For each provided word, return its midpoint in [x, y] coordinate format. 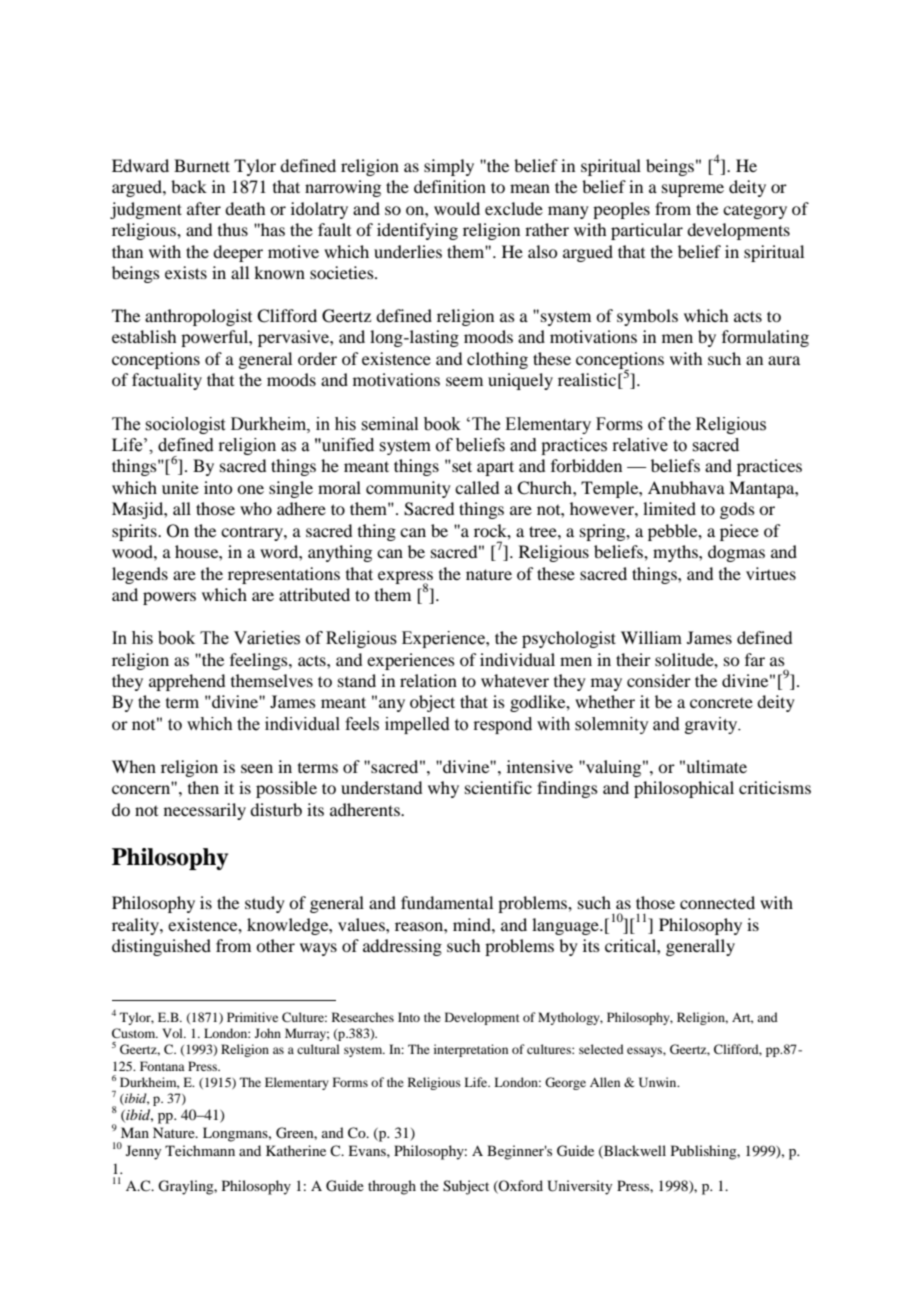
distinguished [161, 947]
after [204, 208]
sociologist [185, 425]
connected [717, 902]
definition [450, 186]
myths [676, 553]
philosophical [684, 789]
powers [169, 598]
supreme [693, 190]
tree [544, 531]
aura [784, 360]
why [443, 789]
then [203, 787]
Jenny [143, 1152]
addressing [402, 947]
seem [464, 381]
